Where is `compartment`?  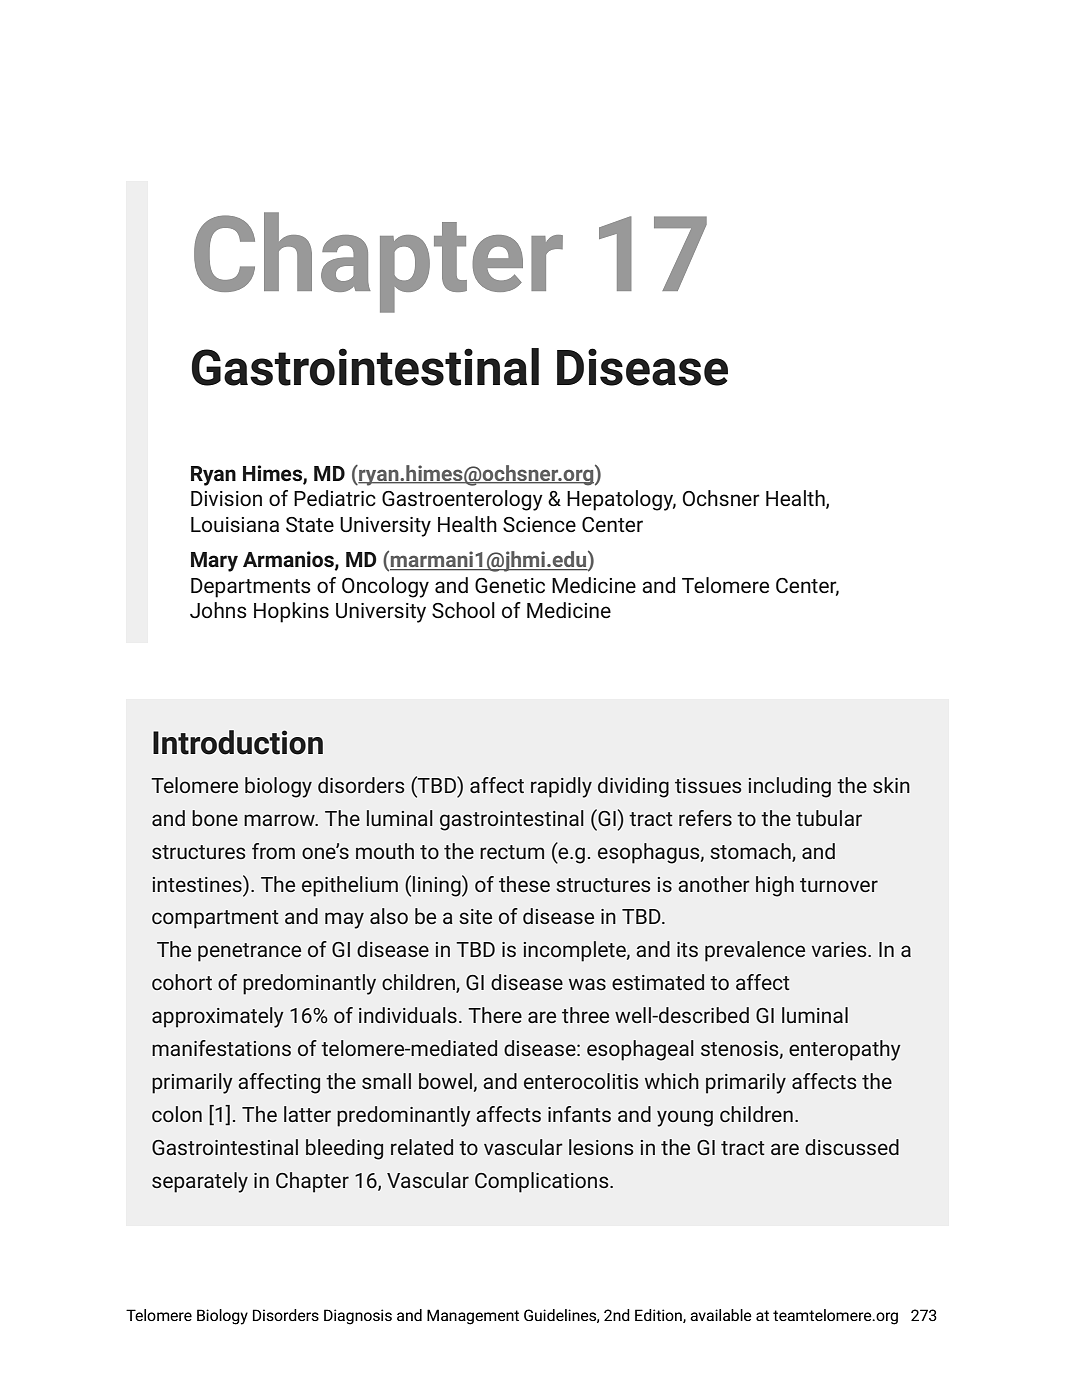
compartment is located at coordinates (215, 919).
